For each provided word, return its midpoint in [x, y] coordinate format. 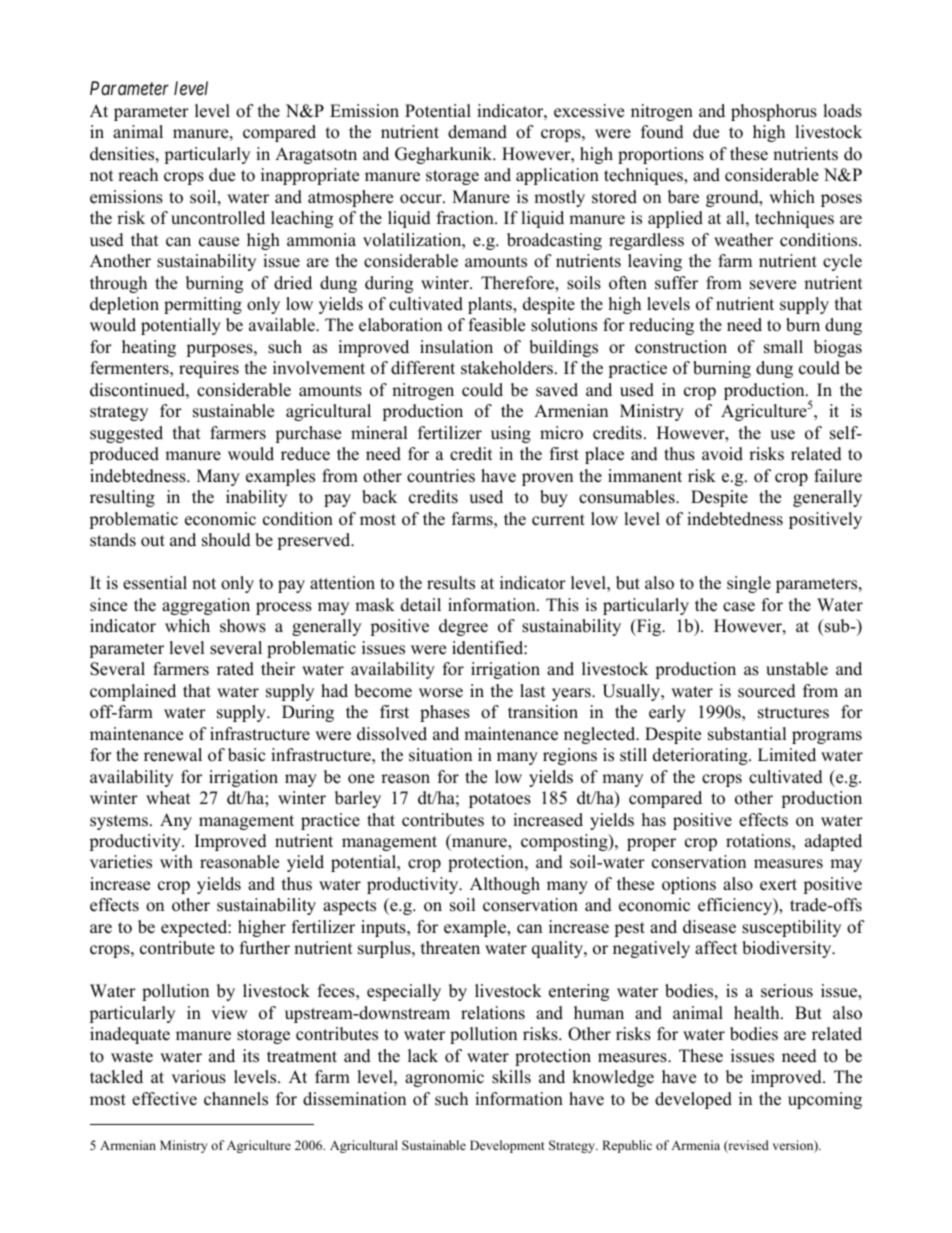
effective [164, 1099]
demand [477, 132]
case [739, 607]
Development [507, 1146]
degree [463, 627]
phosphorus [774, 112]
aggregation [206, 606]
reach [138, 175]
